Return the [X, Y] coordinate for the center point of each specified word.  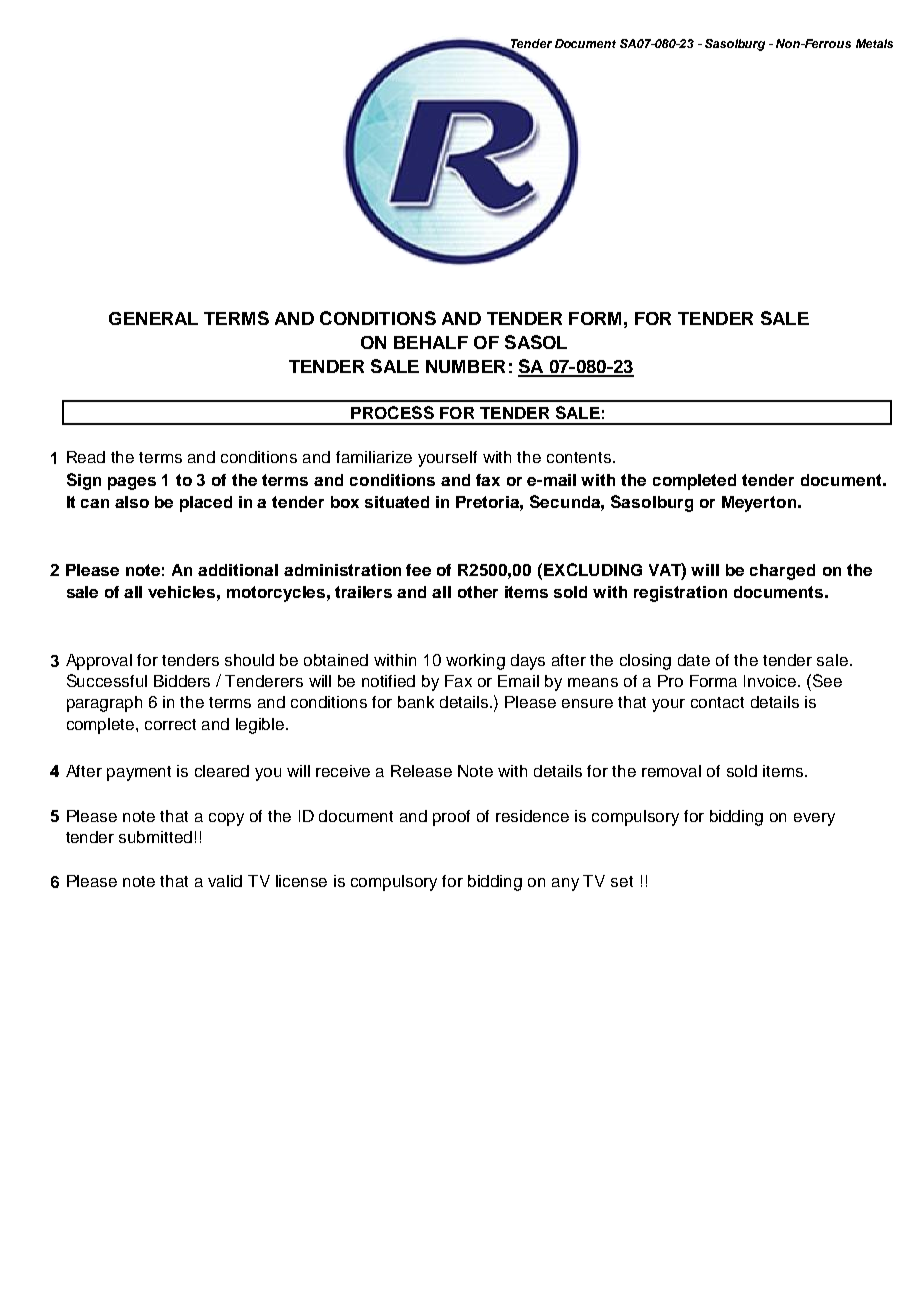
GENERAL [153, 318]
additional [238, 570]
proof [451, 818]
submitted [155, 837]
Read [86, 457]
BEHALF [431, 342]
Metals [874, 43]
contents [580, 457]
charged [782, 572]
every [814, 819]
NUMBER [465, 366]
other [478, 592]
